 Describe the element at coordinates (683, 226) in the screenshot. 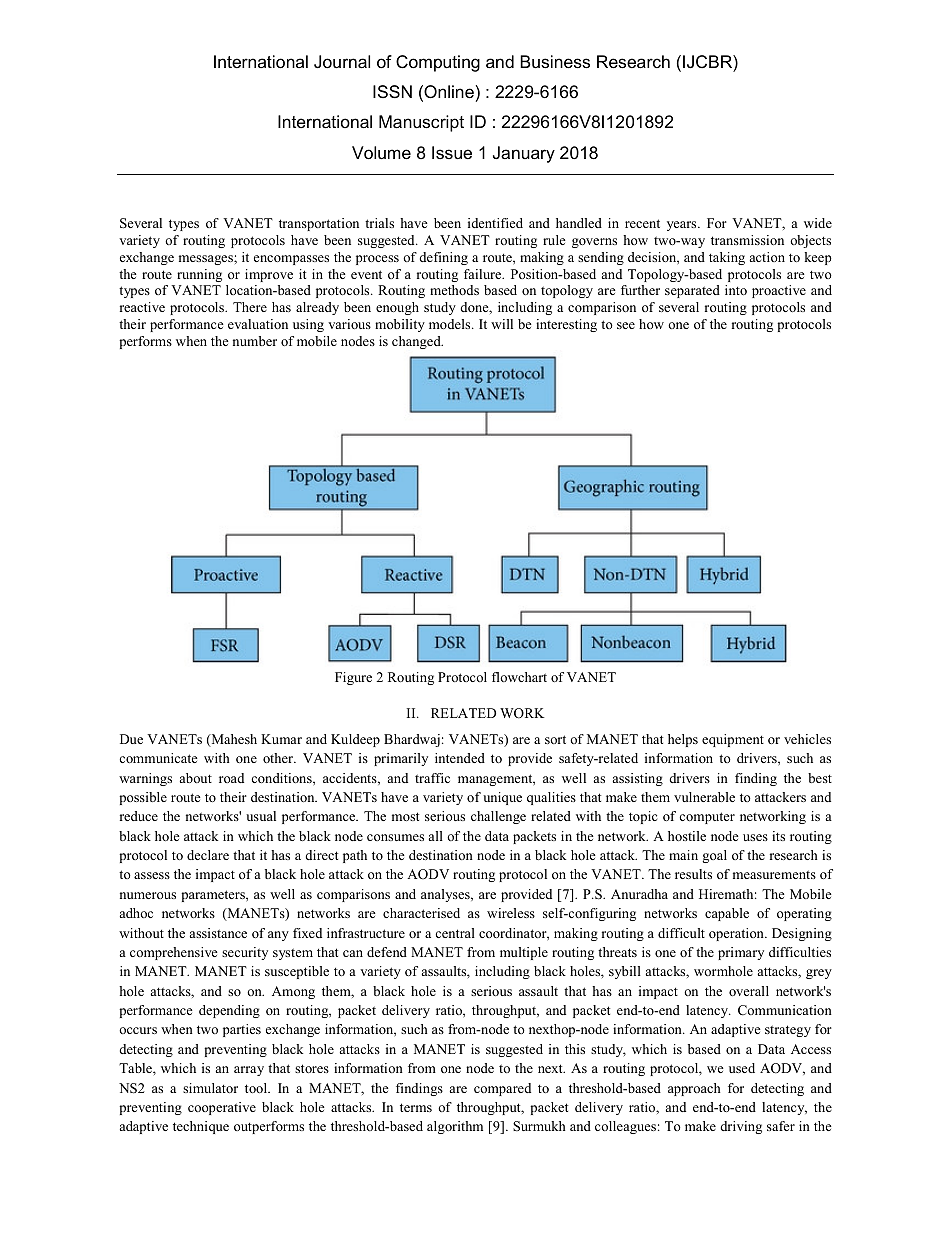

I see `years` at that location.
